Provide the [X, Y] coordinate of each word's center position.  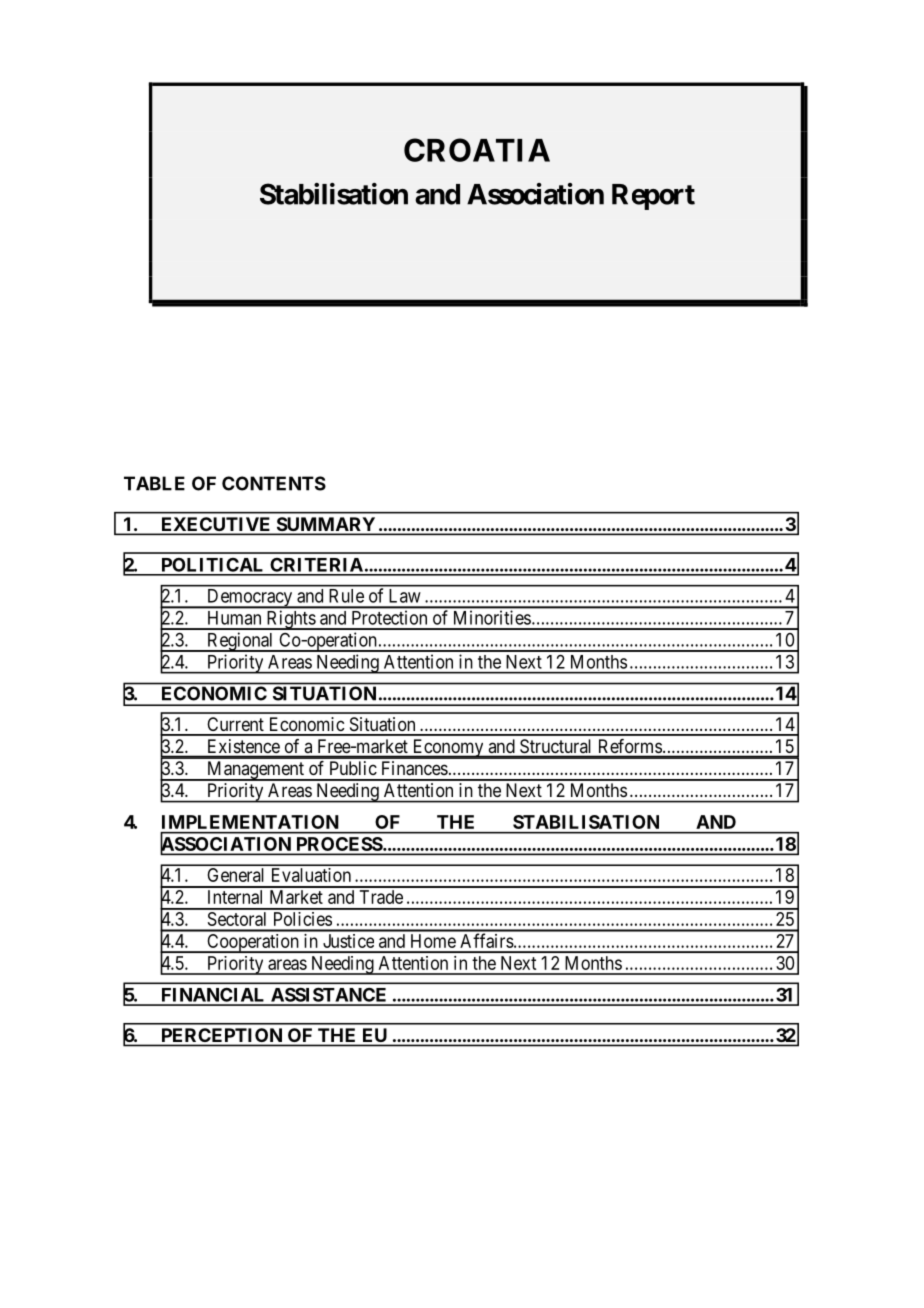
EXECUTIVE [215, 525]
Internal [235, 897]
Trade [381, 897]
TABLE [154, 483]
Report [653, 197]
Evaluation [311, 875]
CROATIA [477, 150]
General [236, 875]
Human [234, 618]
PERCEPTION [222, 1035]
